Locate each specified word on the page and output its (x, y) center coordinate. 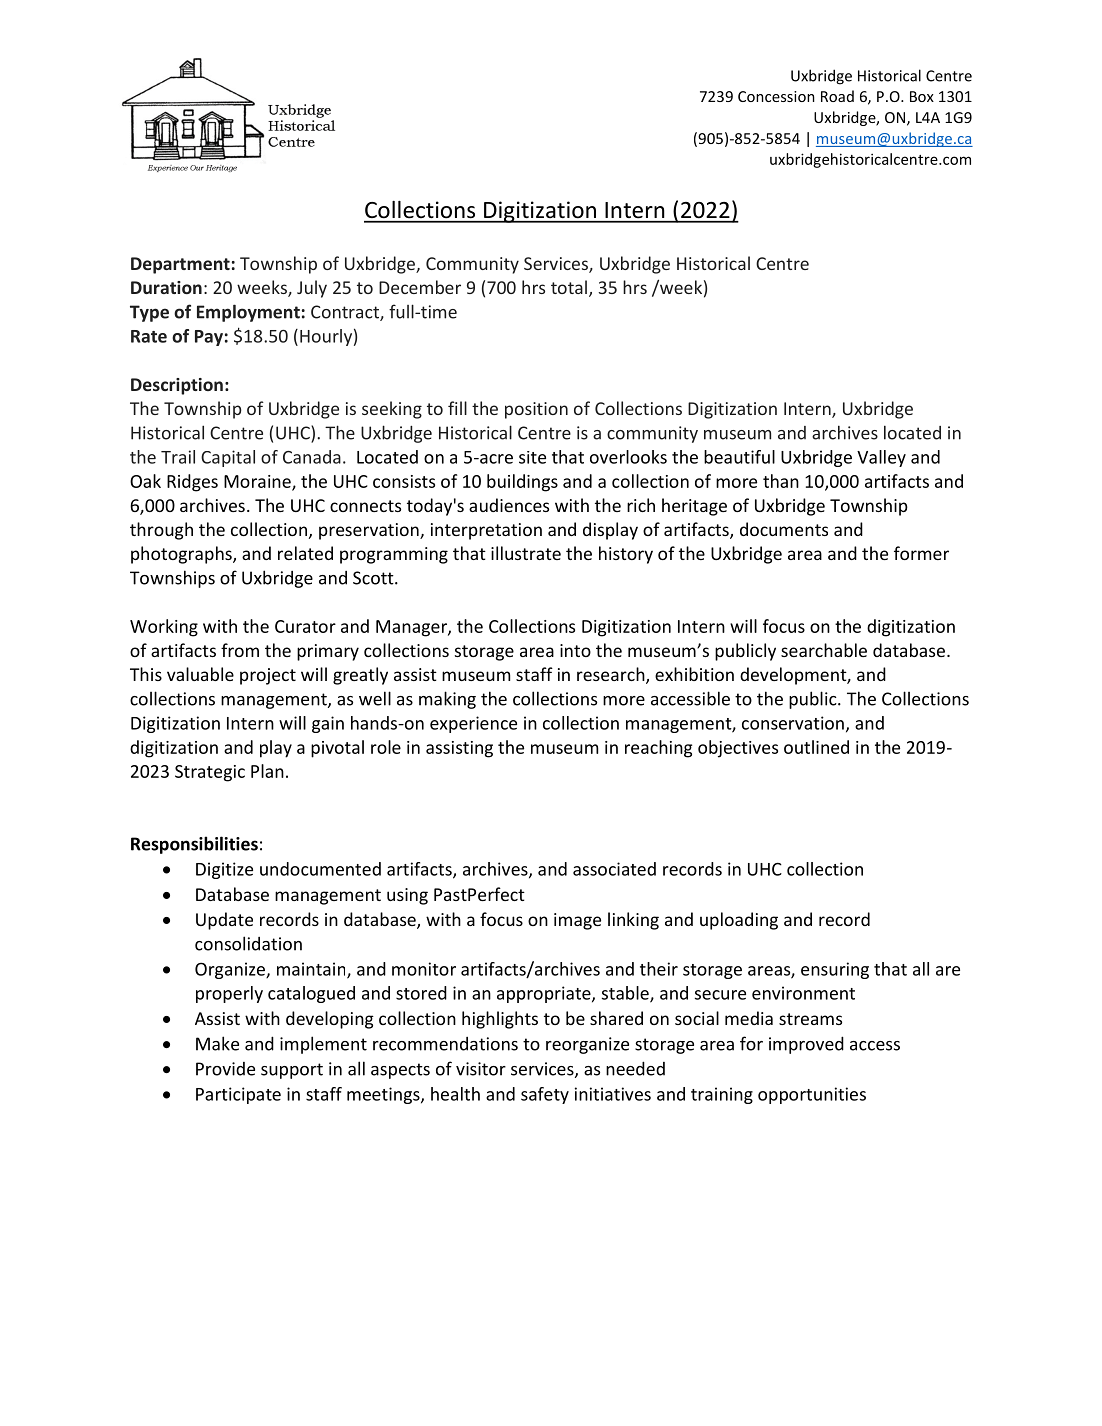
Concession (776, 96)
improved (806, 1045)
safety (545, 1095)
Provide (225, 1069)
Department (180, 265)
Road (837, 96)
